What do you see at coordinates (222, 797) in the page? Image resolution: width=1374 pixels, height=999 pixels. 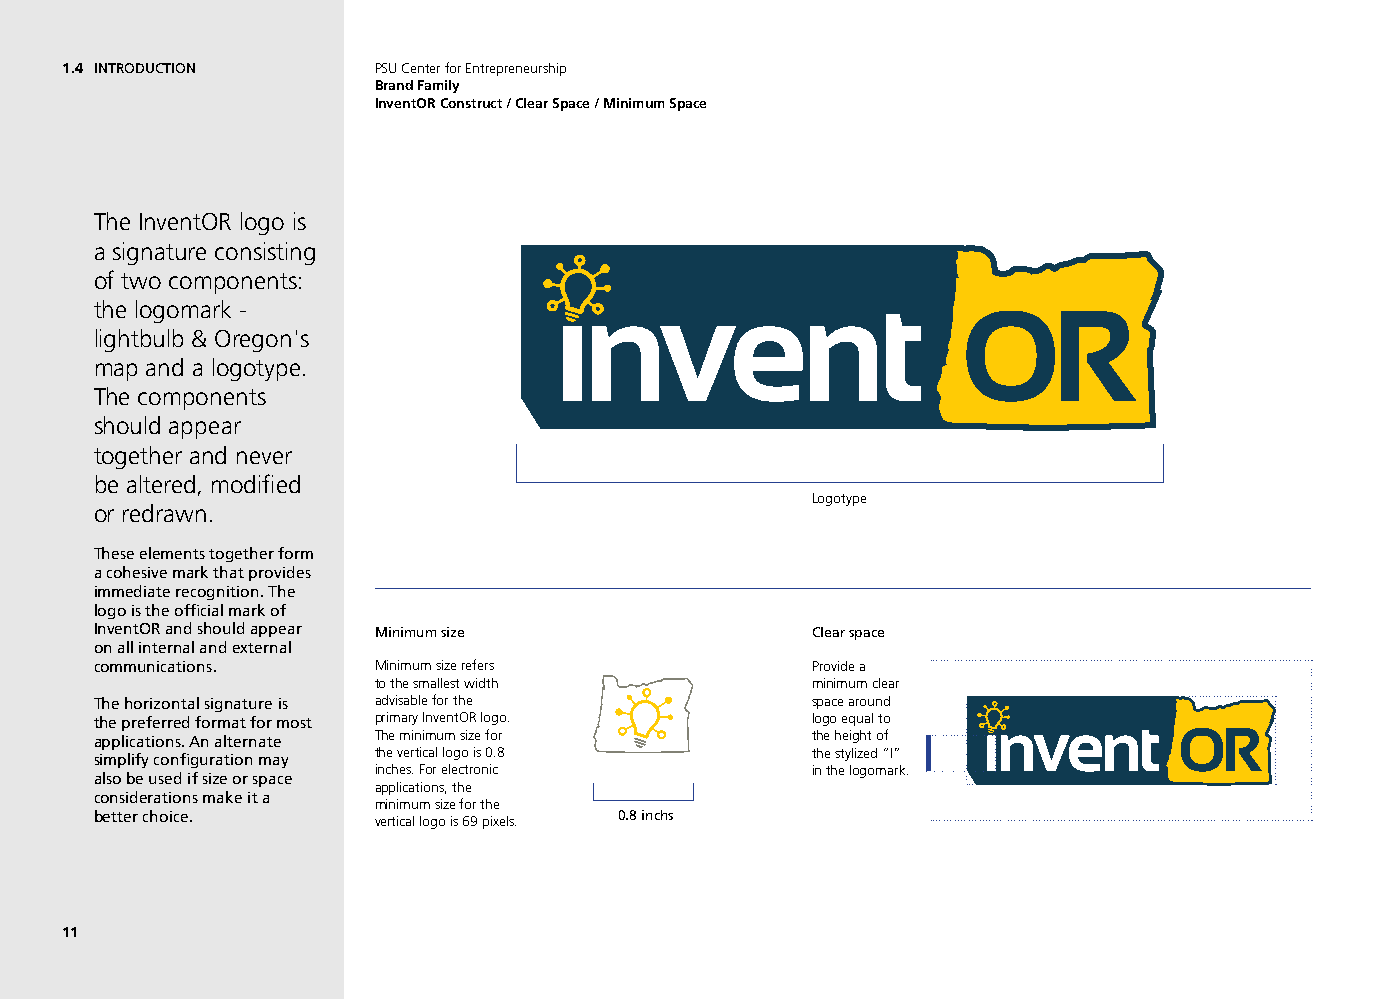 I see `make` at bounding box center [222, 797].
